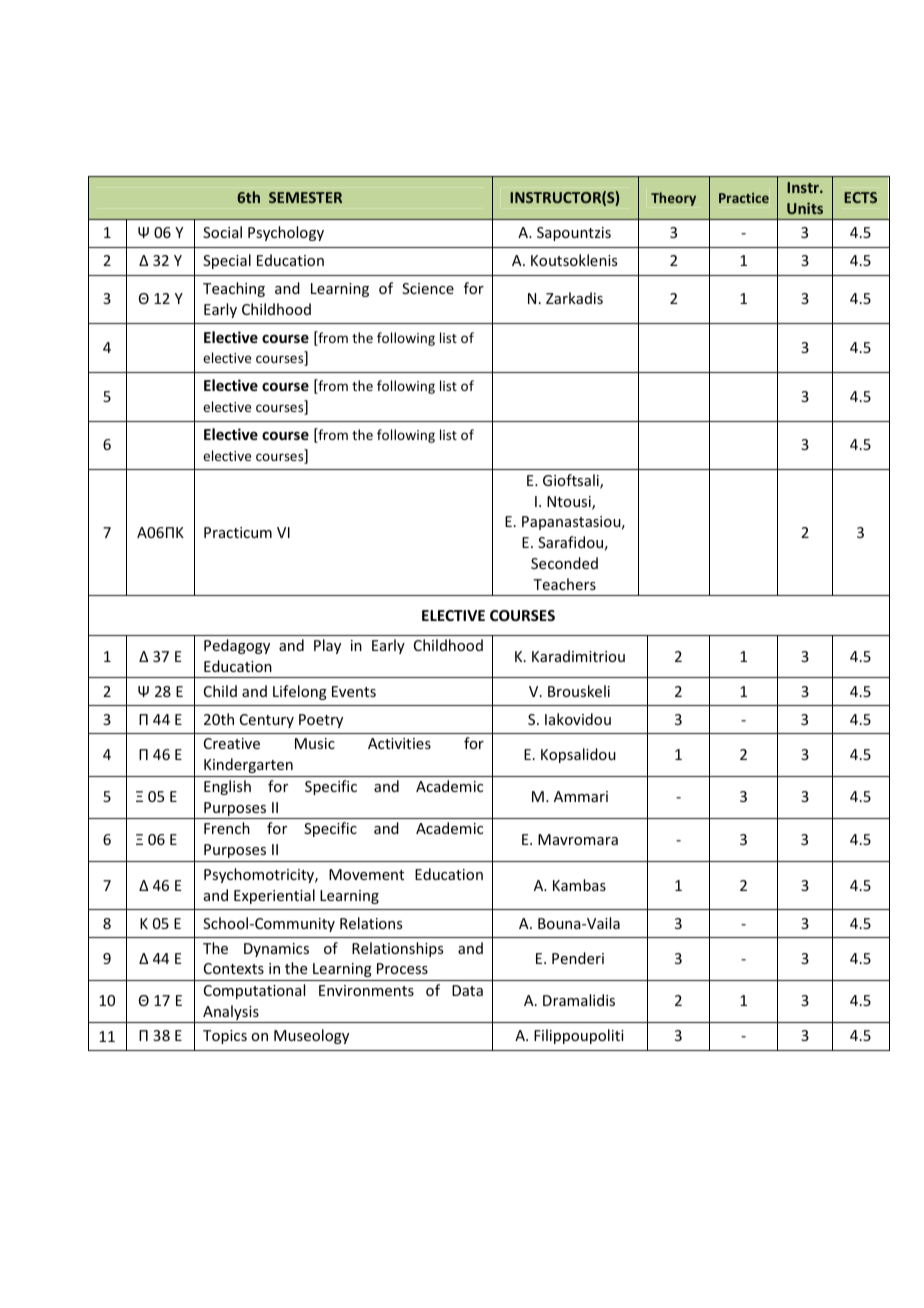 The height and width of the screenshot is (1308, 924). What do you see at coordinates (402, 968) in the screenshot?
I see `Process` at bounding box center [402, 968].
